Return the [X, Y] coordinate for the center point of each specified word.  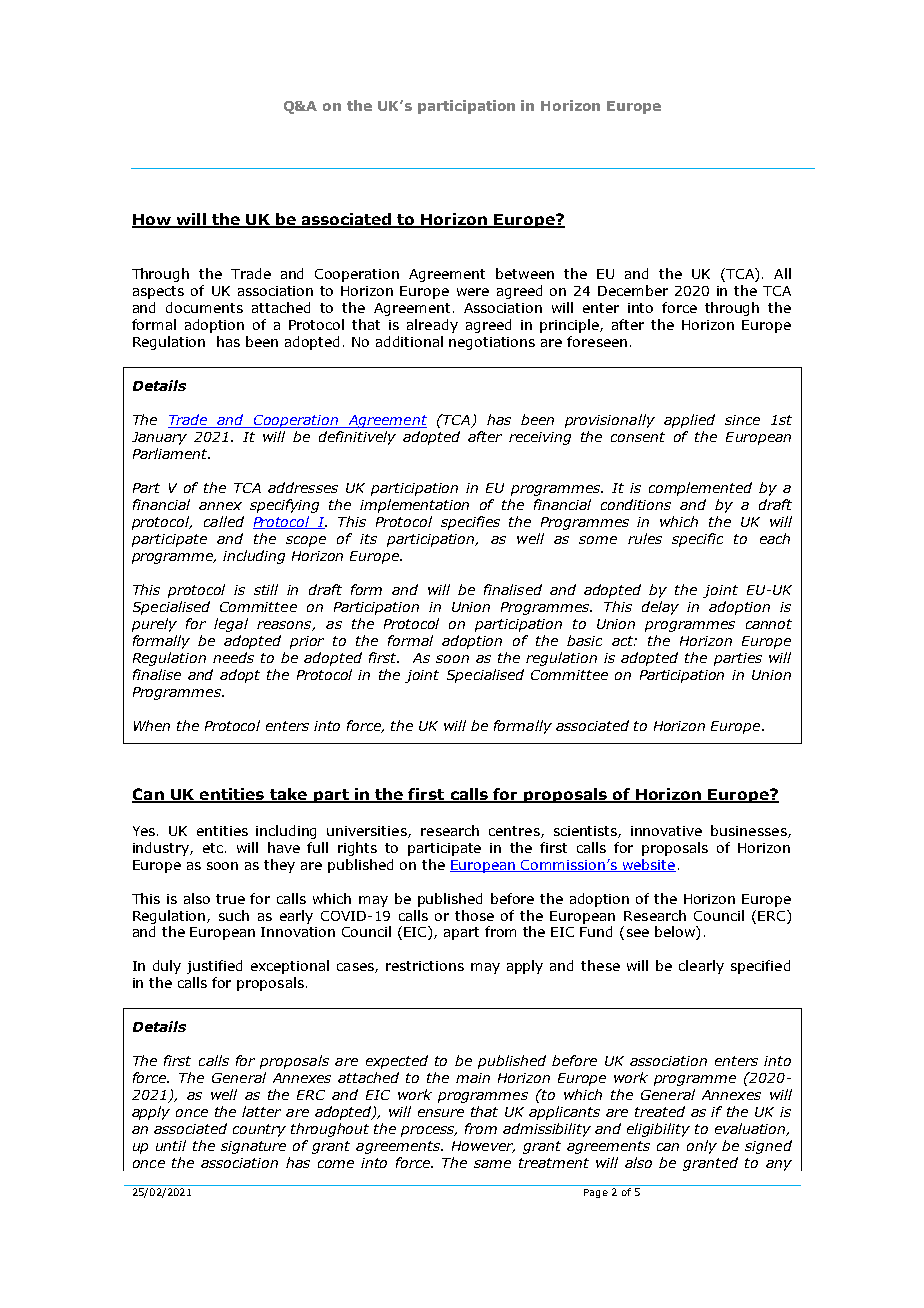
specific [697, 540]
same [492, 1164]
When [152, 725]
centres [515, 832]
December [633, 290]
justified [214, 967]
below [676, 933]
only [702, 1147]
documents [204, 307]
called [224, 521]
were [473, 292]
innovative [666, 831]
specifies [470, 523]
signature [253, 1147]
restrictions [425, 966]
